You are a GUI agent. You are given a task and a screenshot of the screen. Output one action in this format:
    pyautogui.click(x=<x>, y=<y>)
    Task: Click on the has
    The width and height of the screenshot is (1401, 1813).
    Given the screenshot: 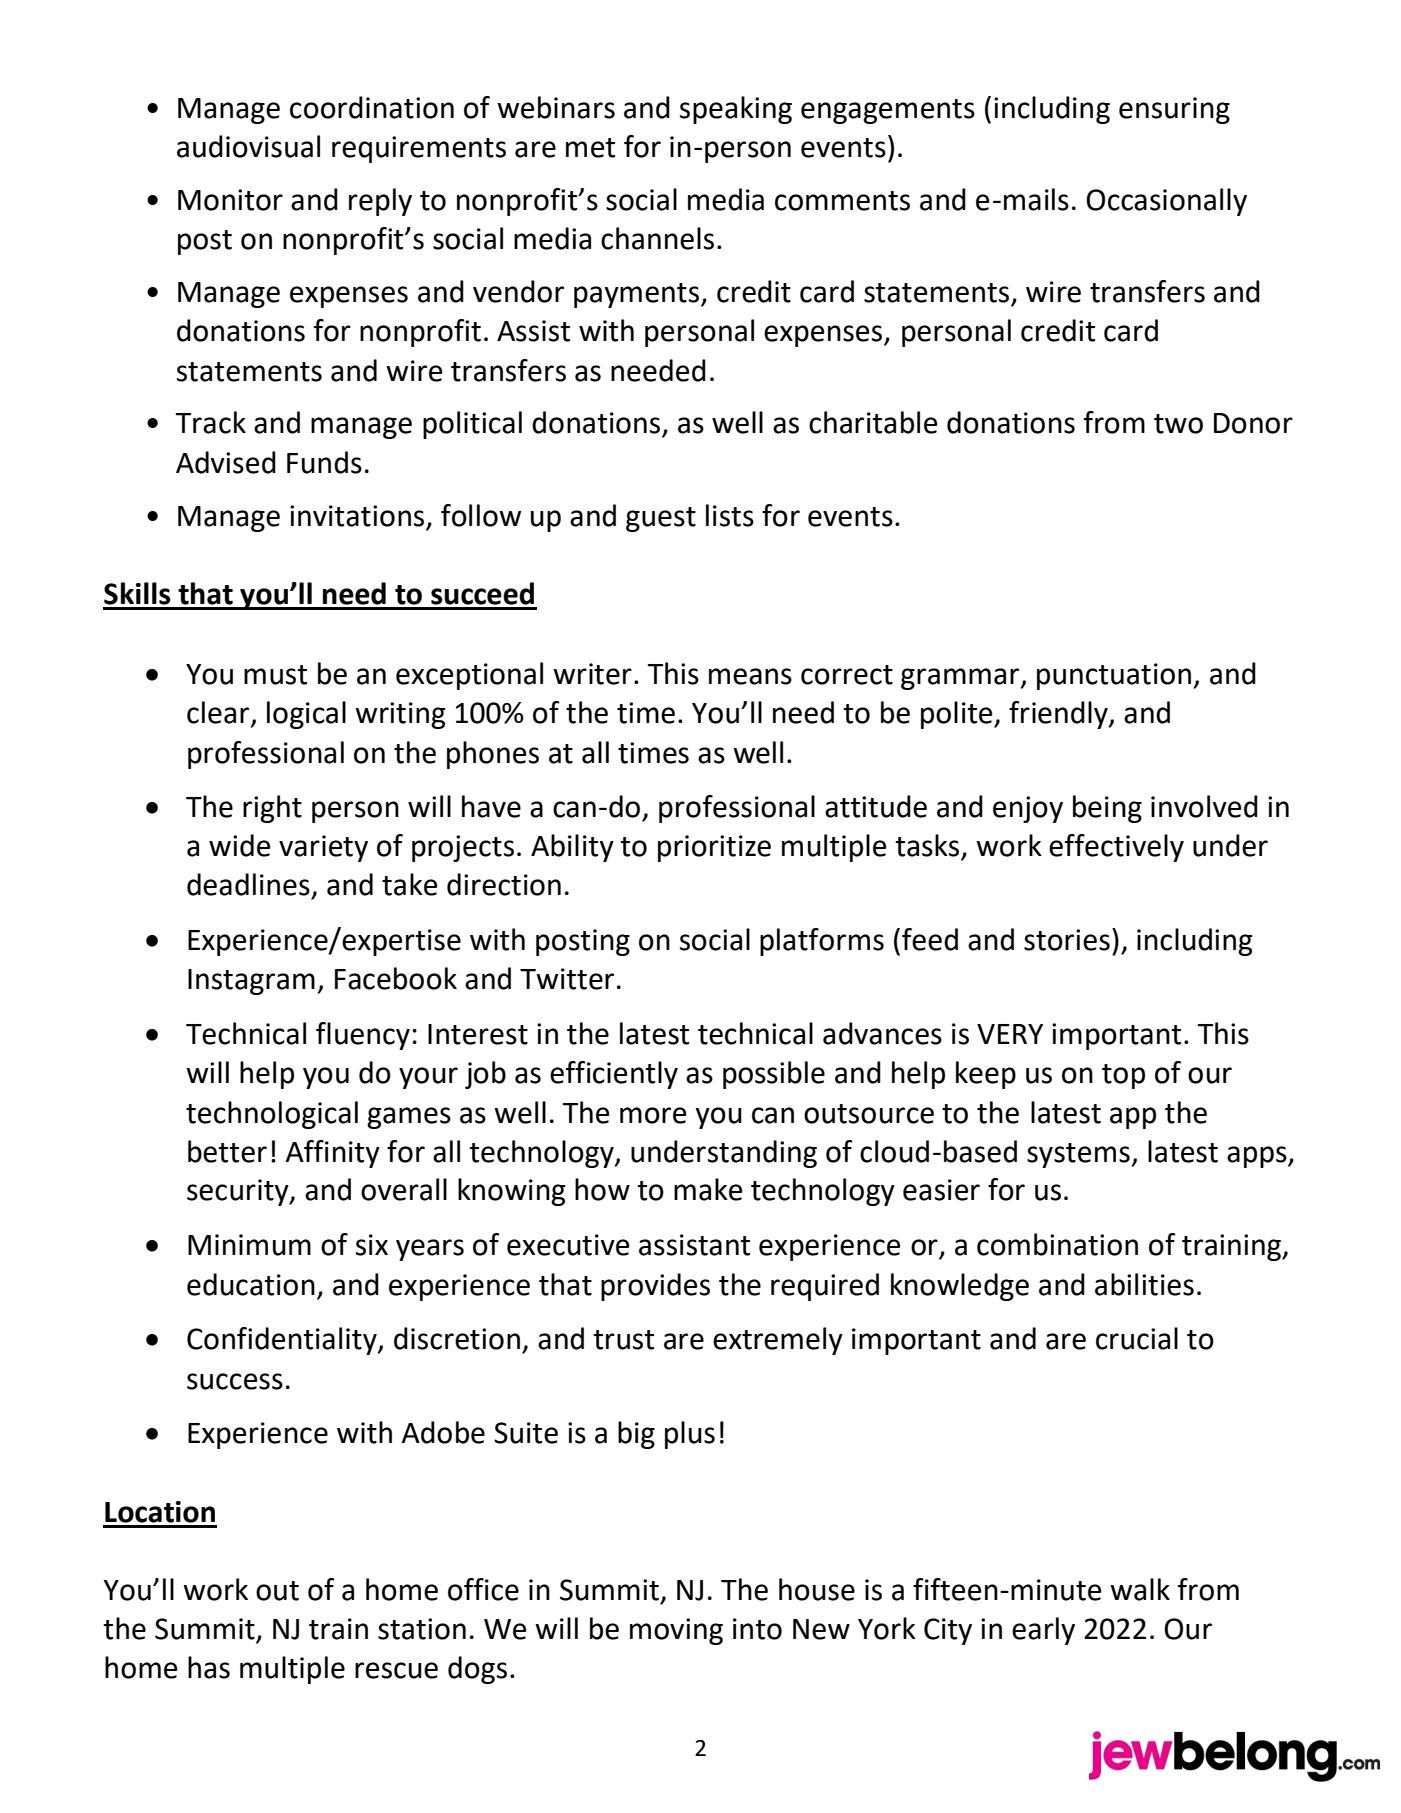 What is the action you would take?
    pyautogui.click(x=209, y=1667)
